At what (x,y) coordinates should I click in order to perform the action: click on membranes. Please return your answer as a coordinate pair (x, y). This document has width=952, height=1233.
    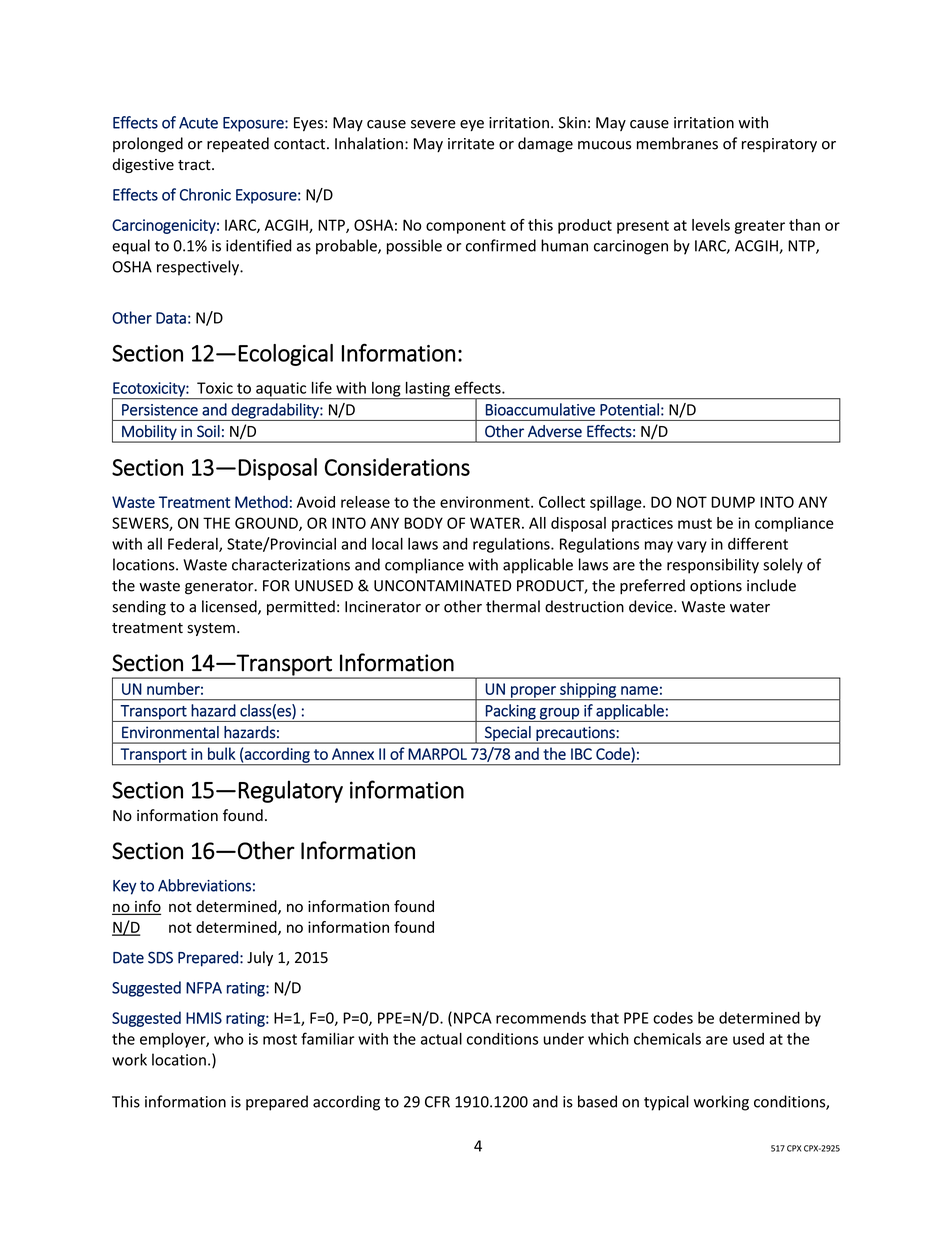
    Looking at the image, I should click on (677, 143).
